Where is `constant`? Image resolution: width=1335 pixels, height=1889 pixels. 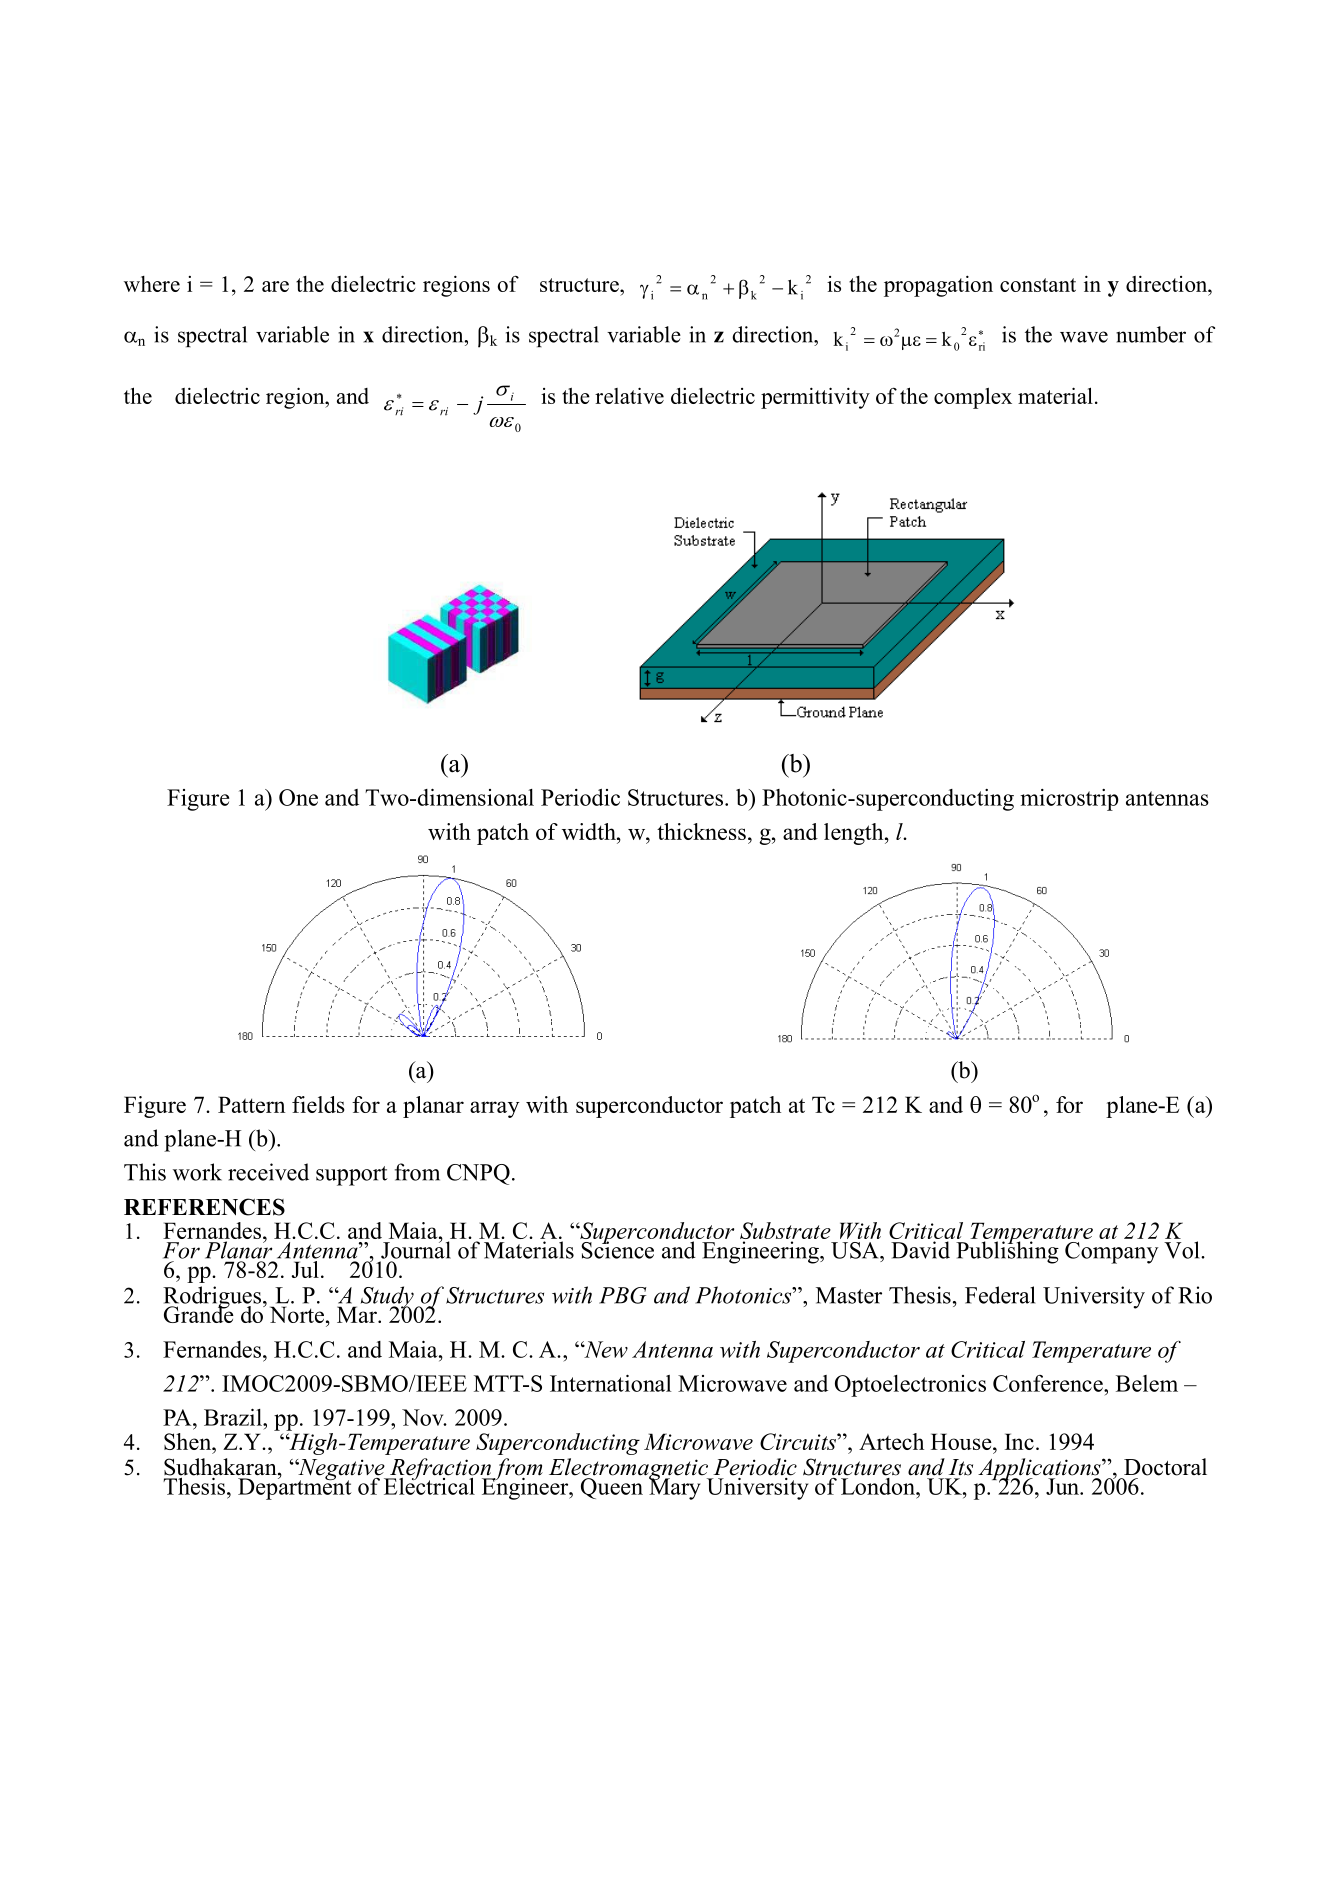
constant is located at coordinates (1038, 285).
